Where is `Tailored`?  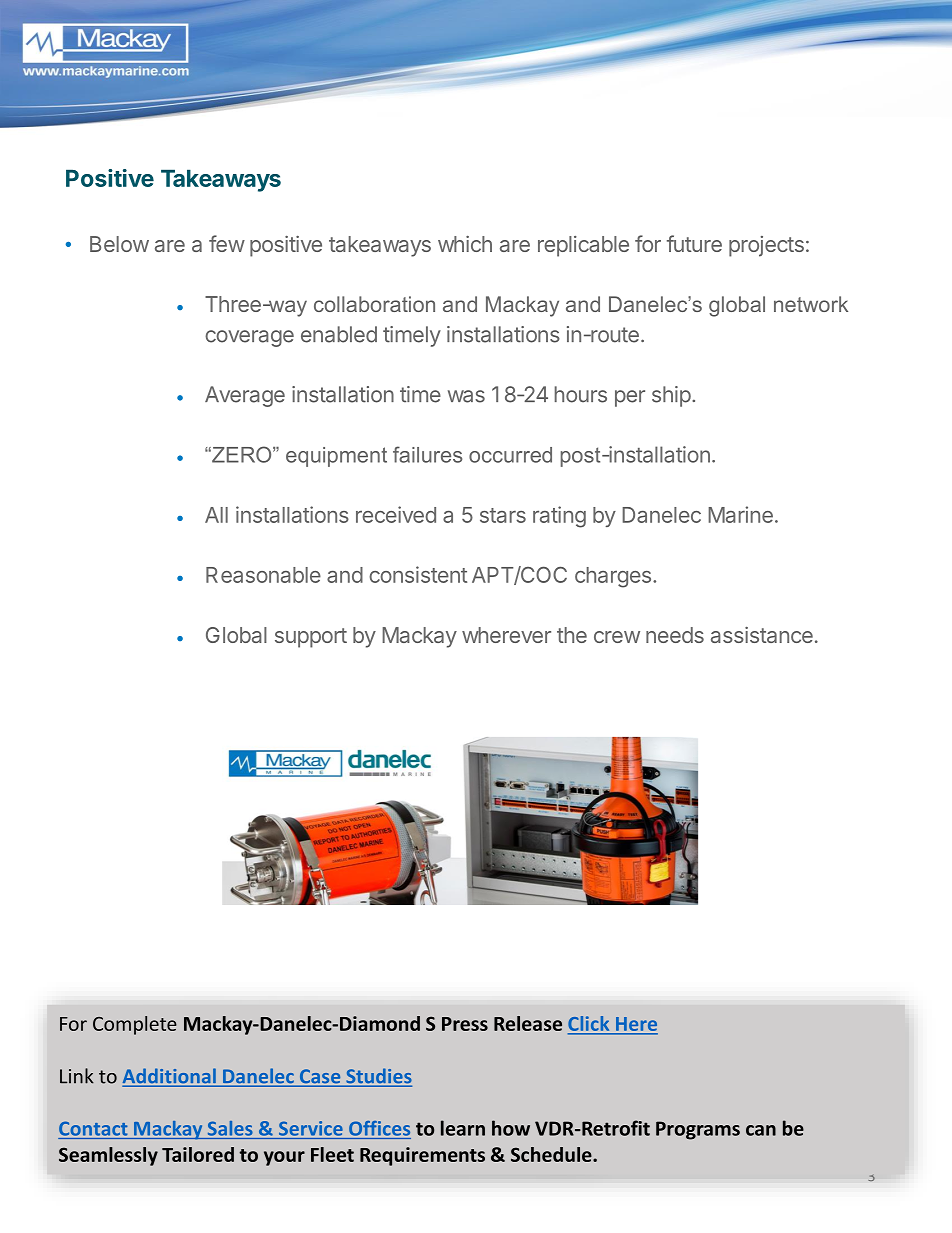
Tailored is located at coordinates (198, 1154).
